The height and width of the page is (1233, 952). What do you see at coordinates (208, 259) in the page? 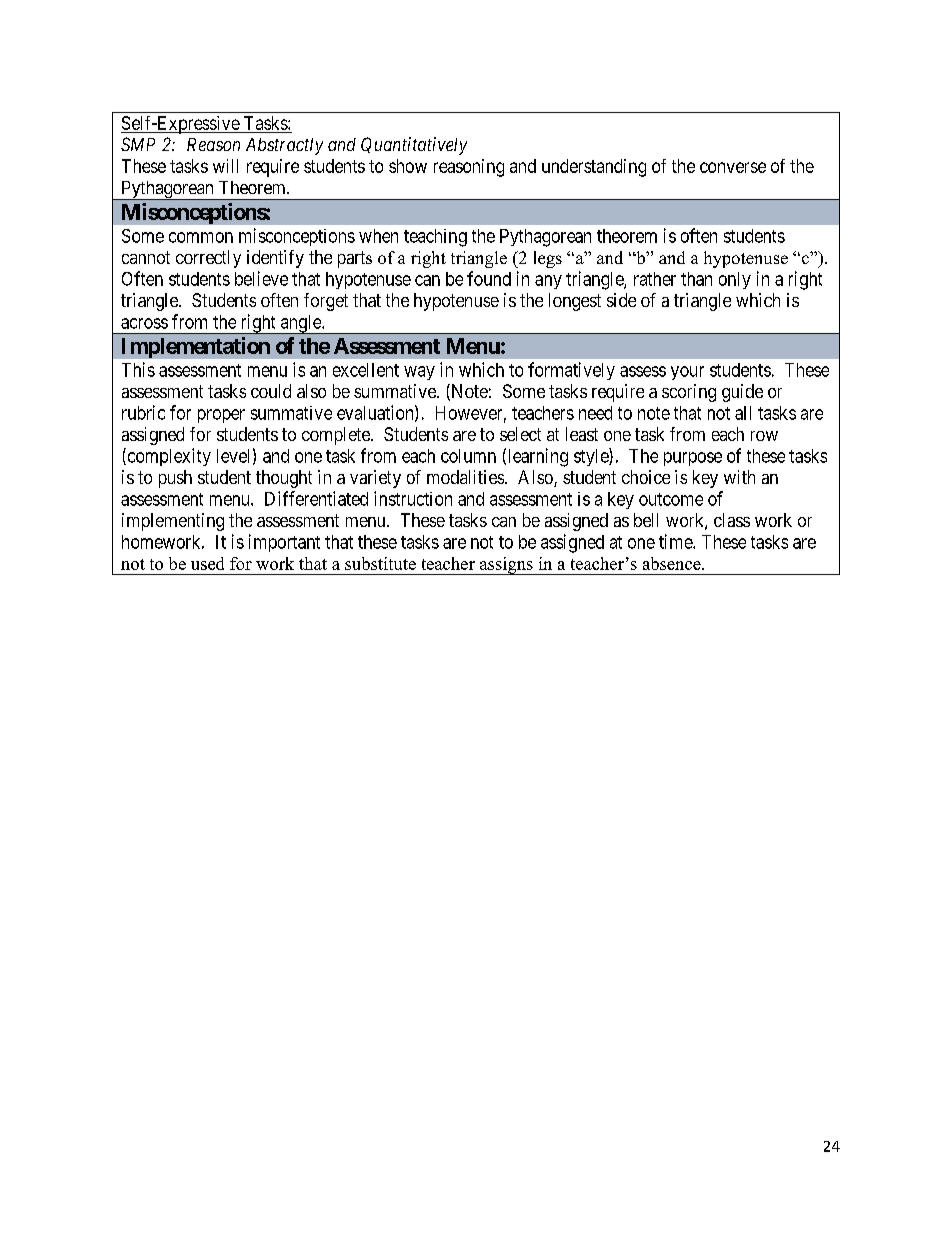
I see `correctly` at bounding box center [208, 259].
